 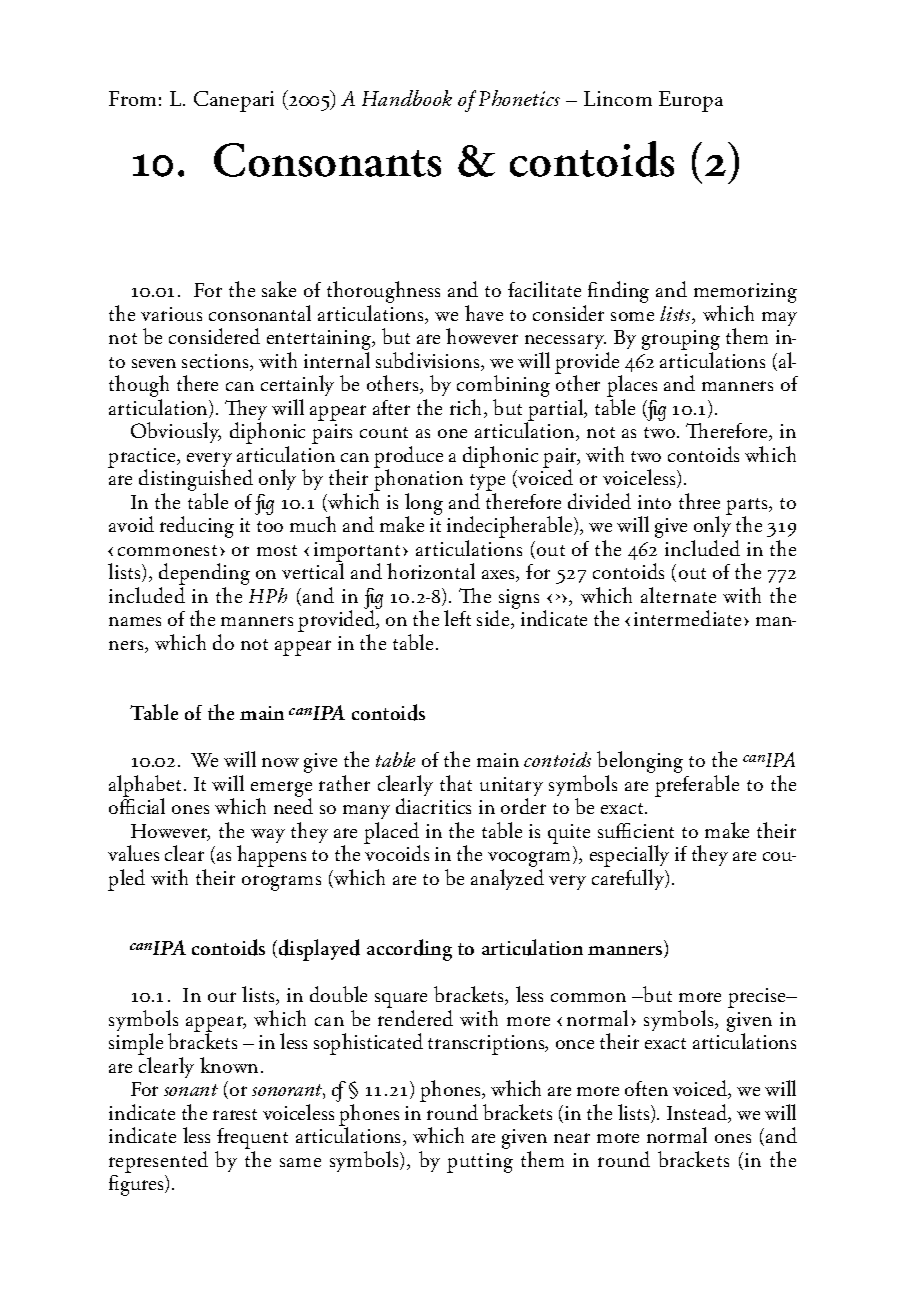 I want to click on subdivisions, so click(x=429, y=361).
